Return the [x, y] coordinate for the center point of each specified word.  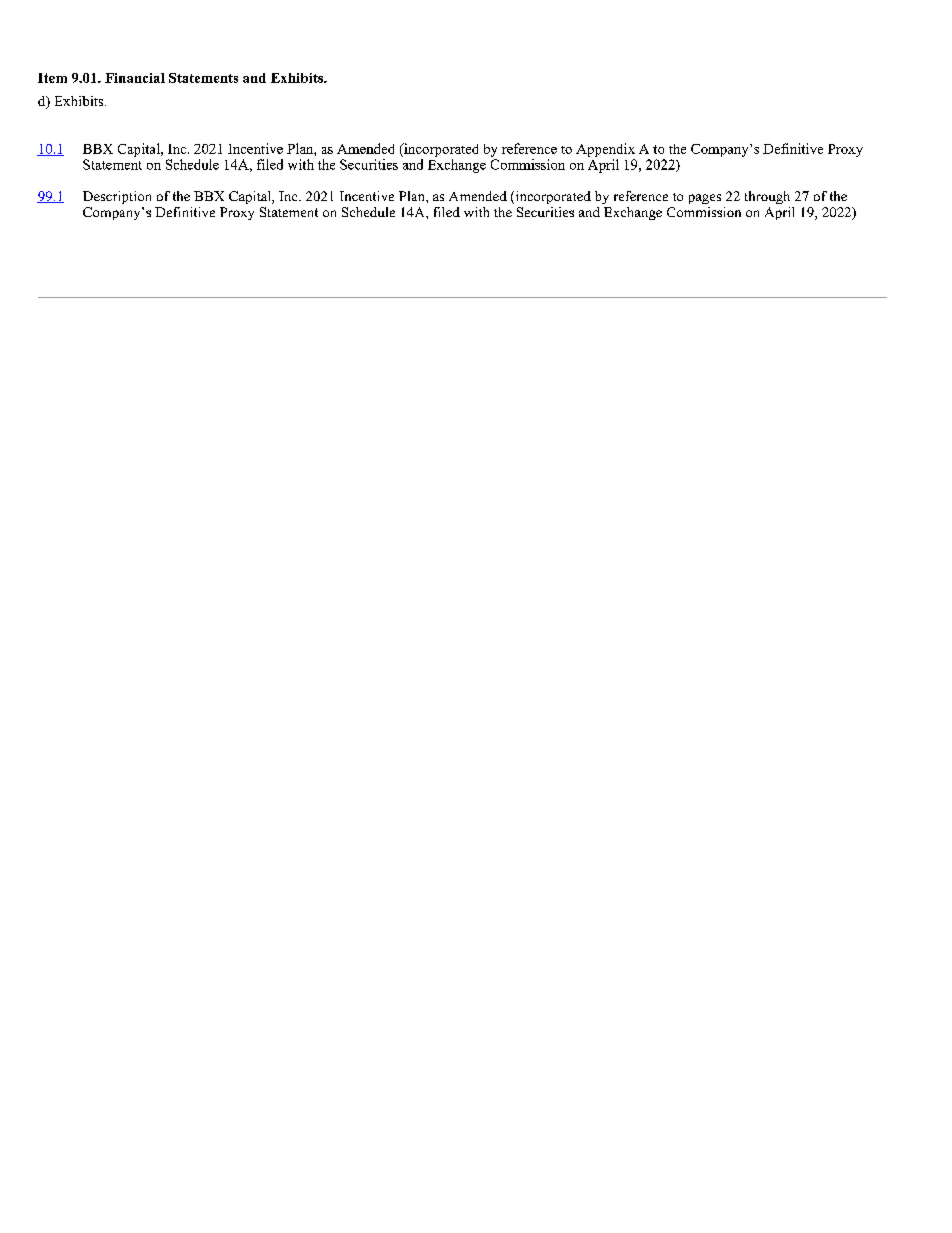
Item [52, 78]
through [767, 197]
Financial [135, 78]
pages [705, 199]
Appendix [605, 150]
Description [117, 197]
